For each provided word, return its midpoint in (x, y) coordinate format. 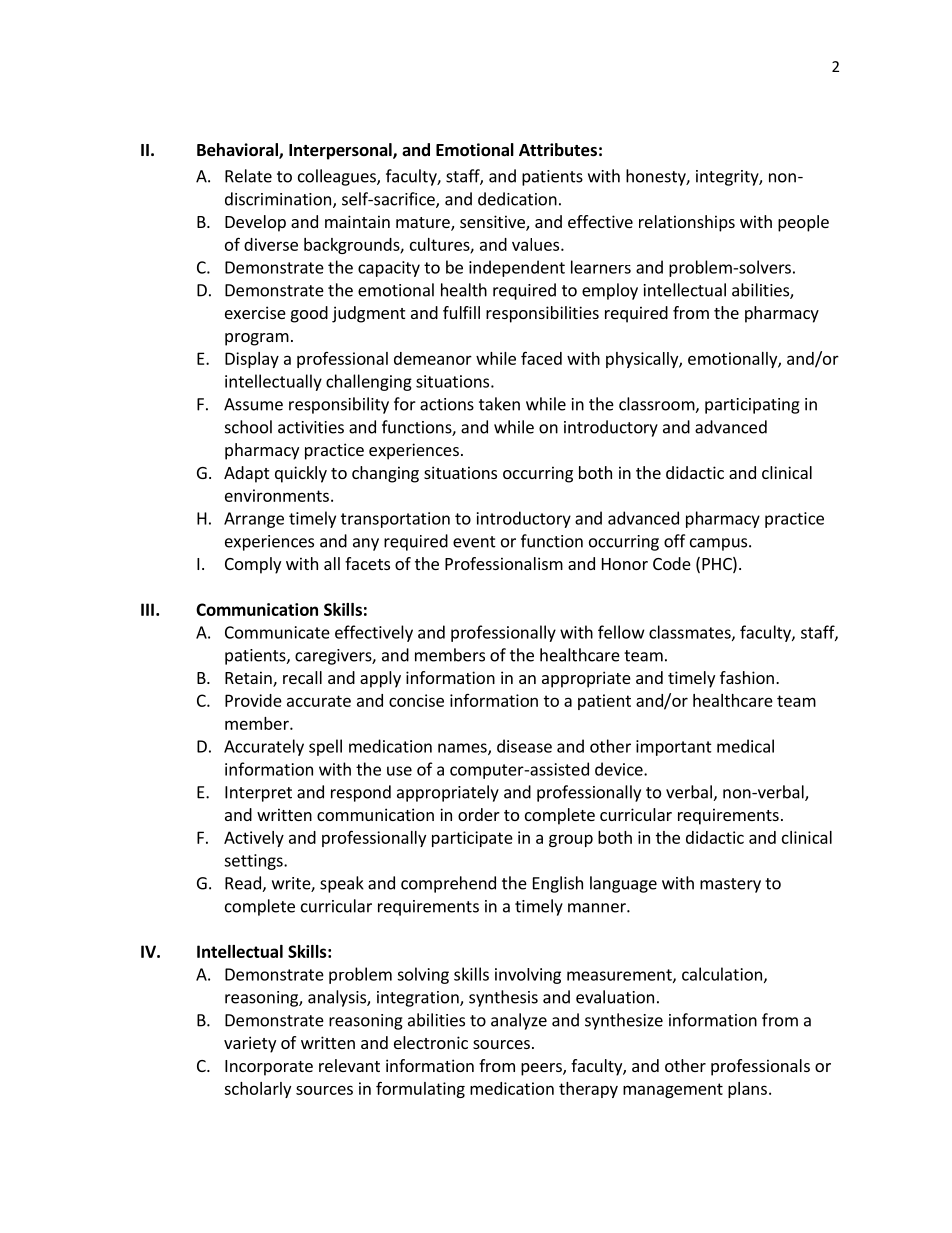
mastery (730, 885)
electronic (431, 1042)
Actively (254, 839)
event (474, 542)
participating (752, 406)
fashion (747, 677)
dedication (517, 199)
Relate (248, 176)
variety (250, 1044)
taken (499, 404)
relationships (687, 223)
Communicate (277, 632)
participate (472, 839)
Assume (253, 404)
